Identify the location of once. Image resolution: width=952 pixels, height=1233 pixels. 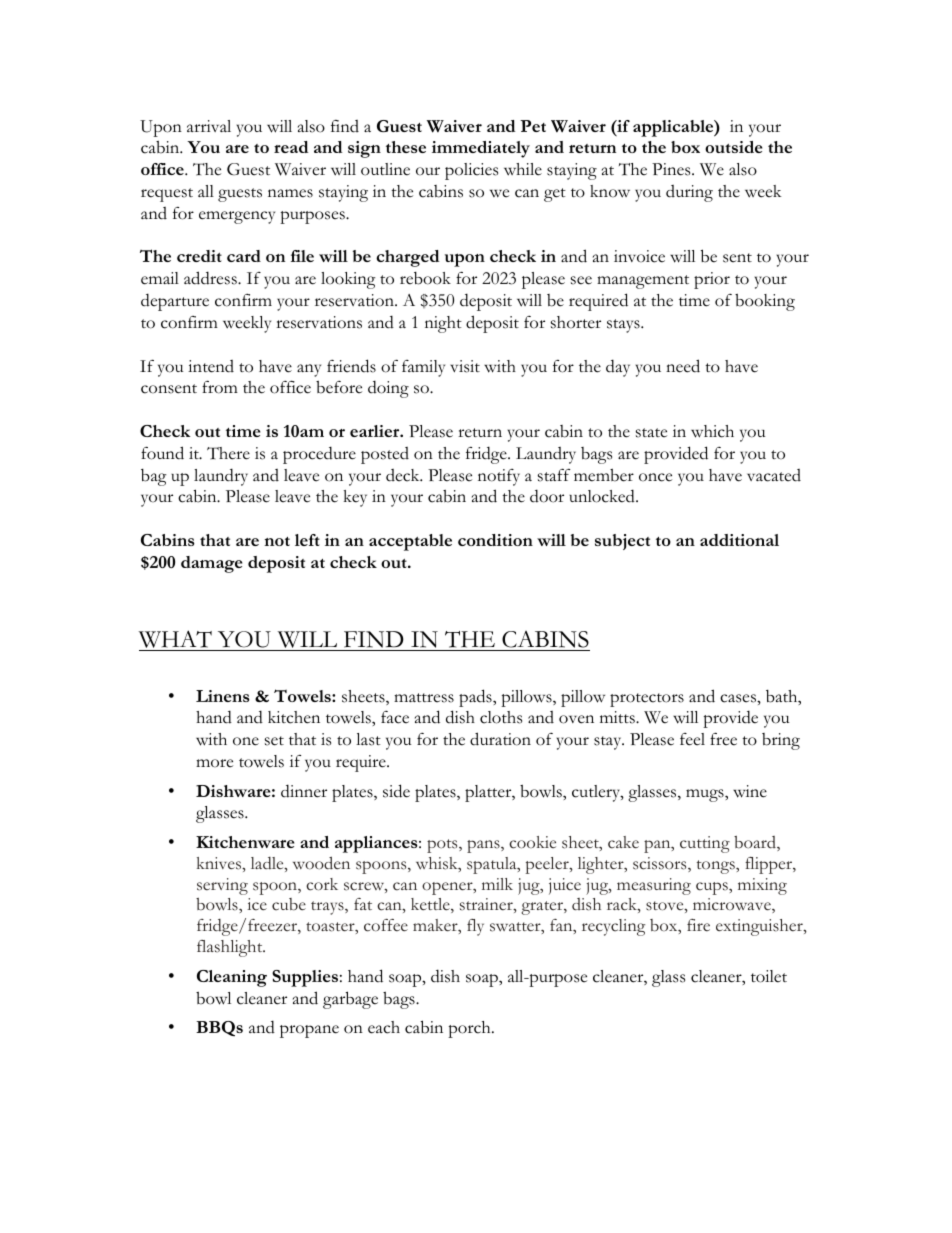
(655, 477).
